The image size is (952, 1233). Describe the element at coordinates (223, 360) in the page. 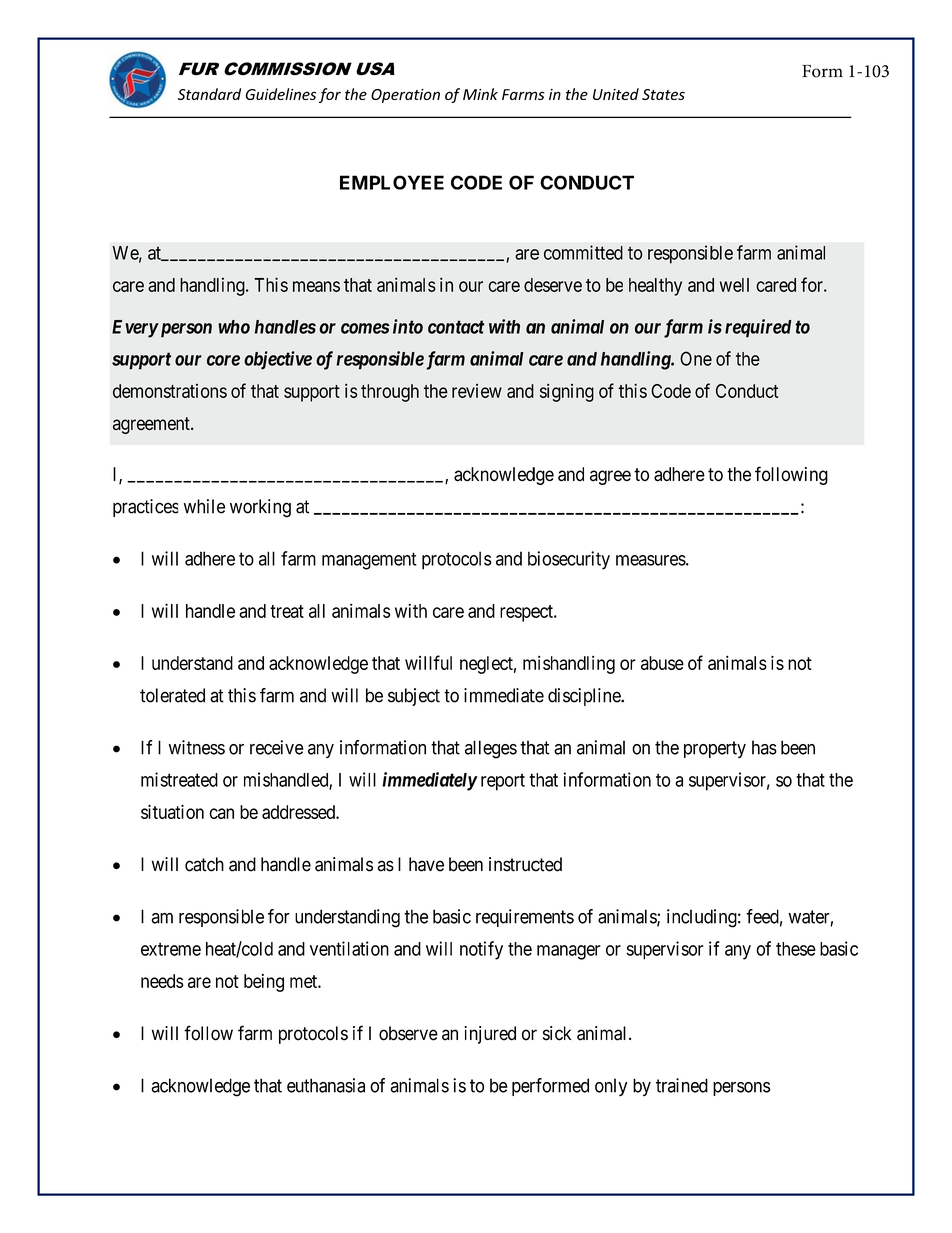

I see `core` at that location.
